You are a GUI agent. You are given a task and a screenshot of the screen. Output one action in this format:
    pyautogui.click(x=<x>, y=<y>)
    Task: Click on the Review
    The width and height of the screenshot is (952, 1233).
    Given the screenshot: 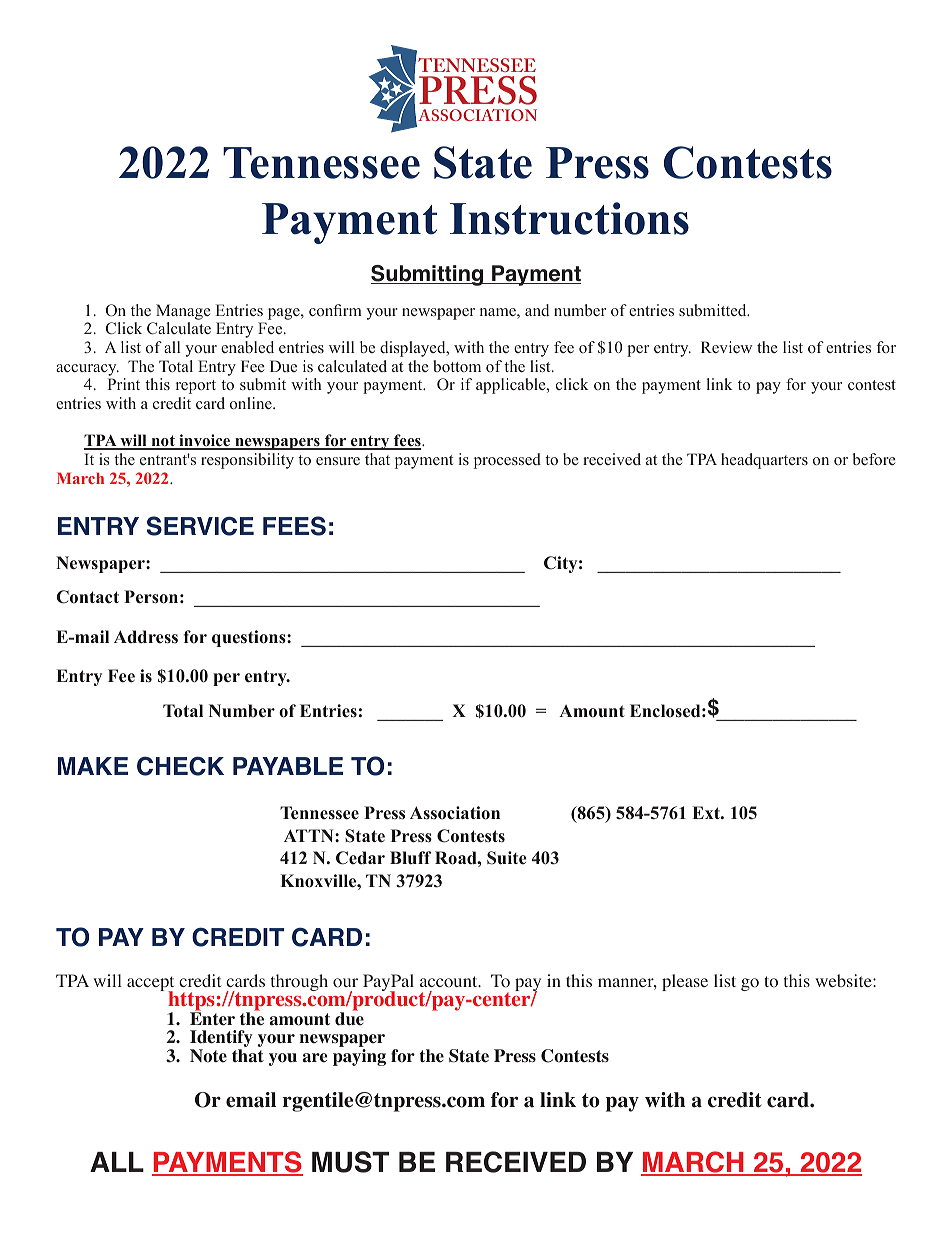 What is the action you would take?
    pyautogui.click(x=726, y=347)
